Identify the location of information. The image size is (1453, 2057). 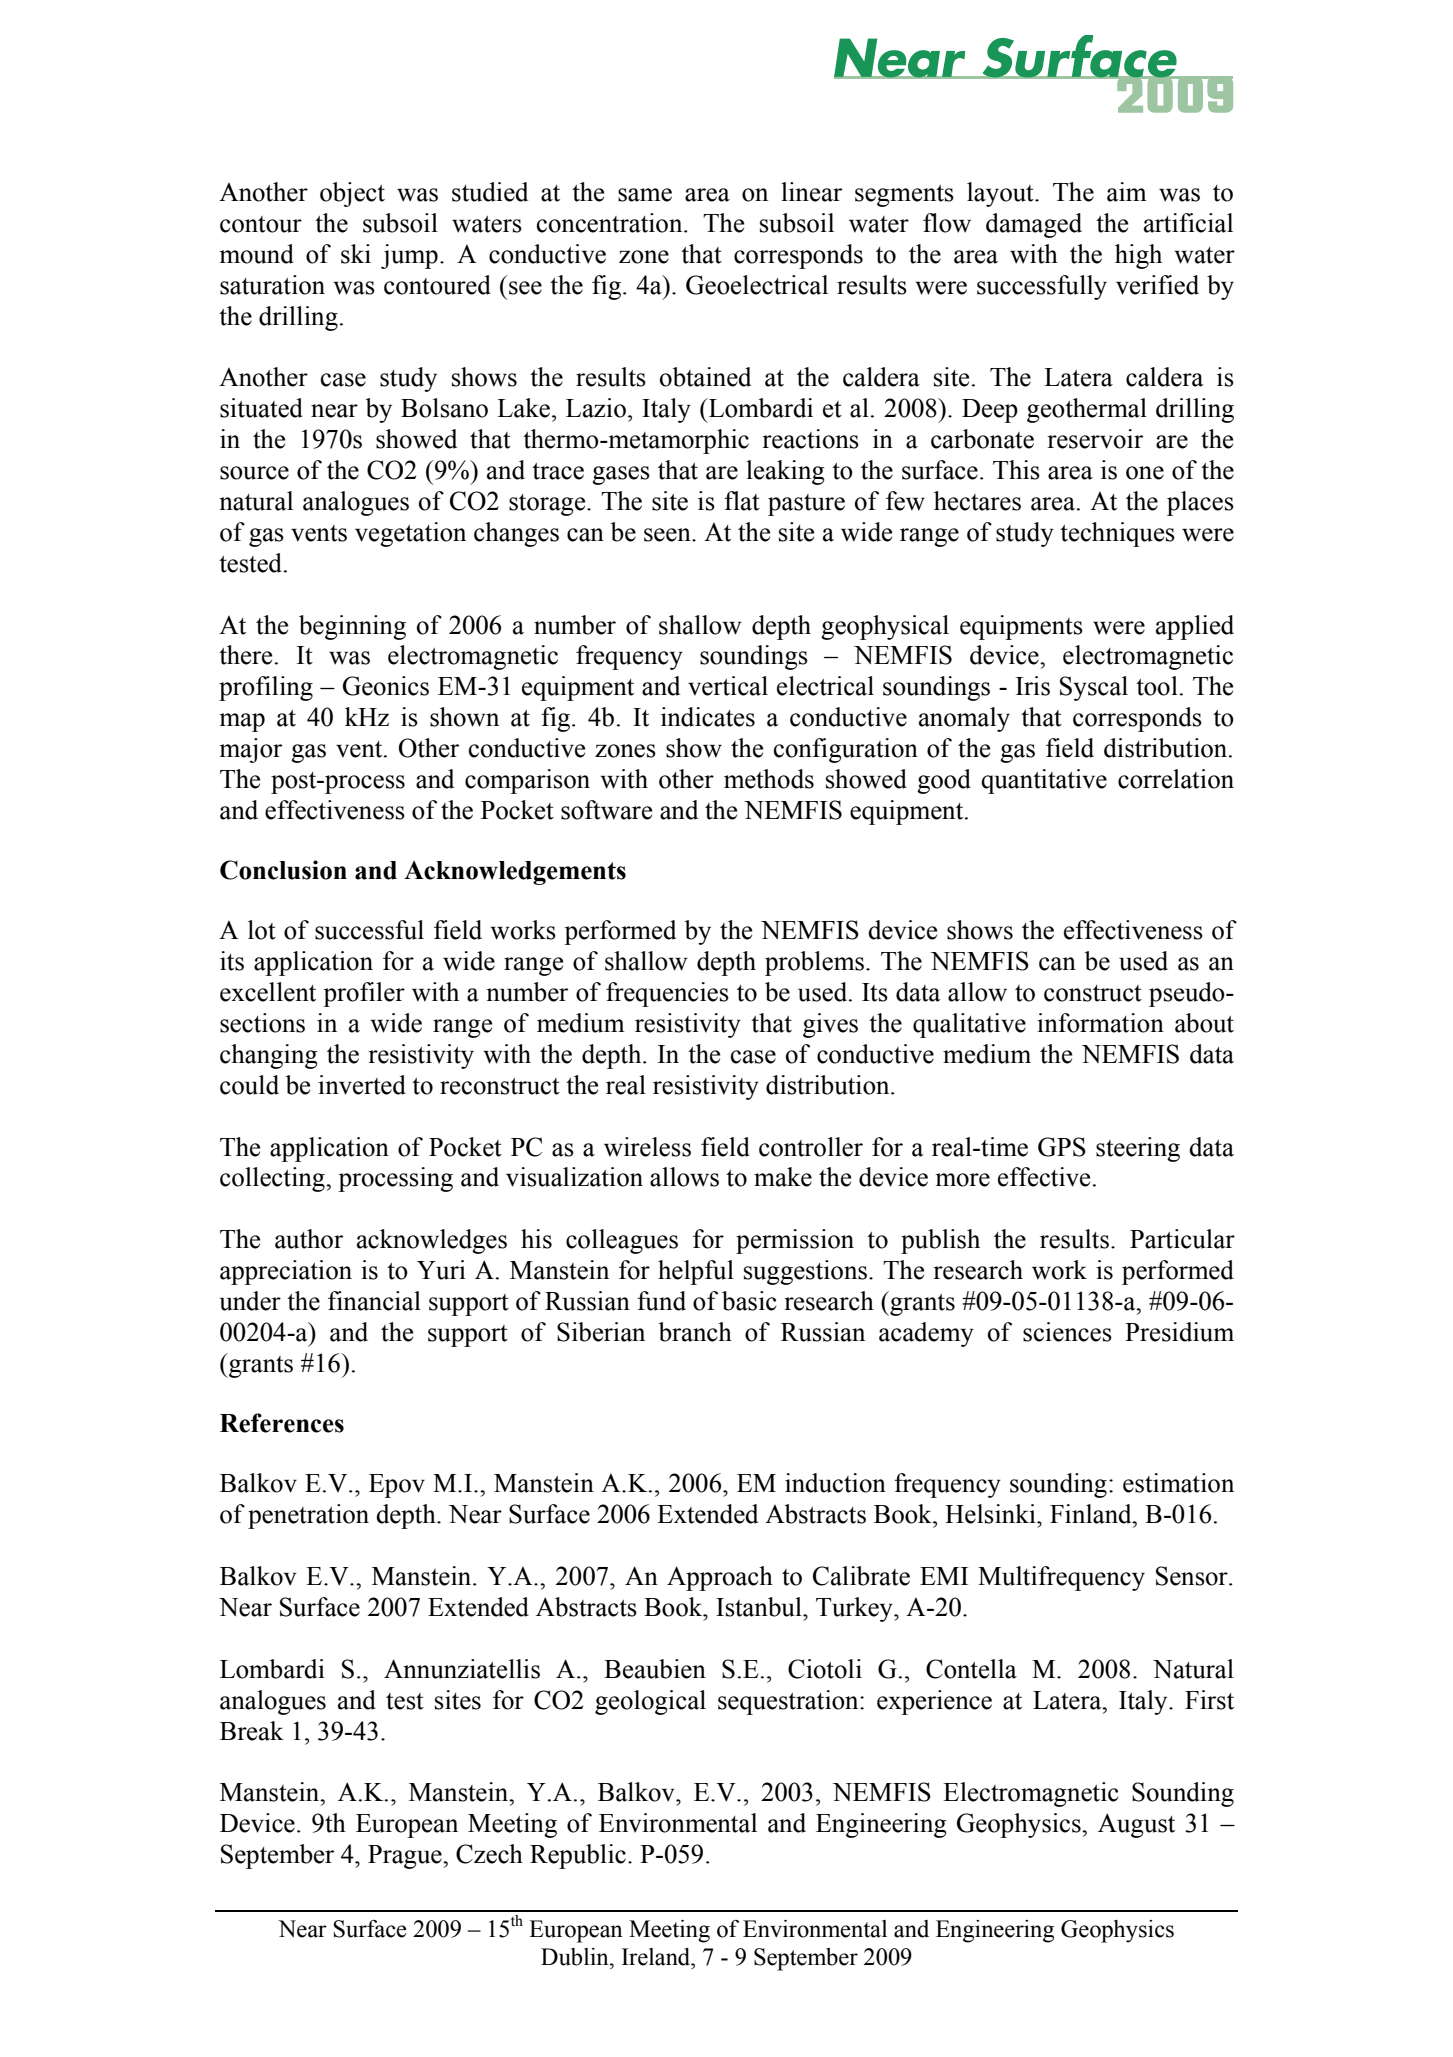
(1100, 1023).
